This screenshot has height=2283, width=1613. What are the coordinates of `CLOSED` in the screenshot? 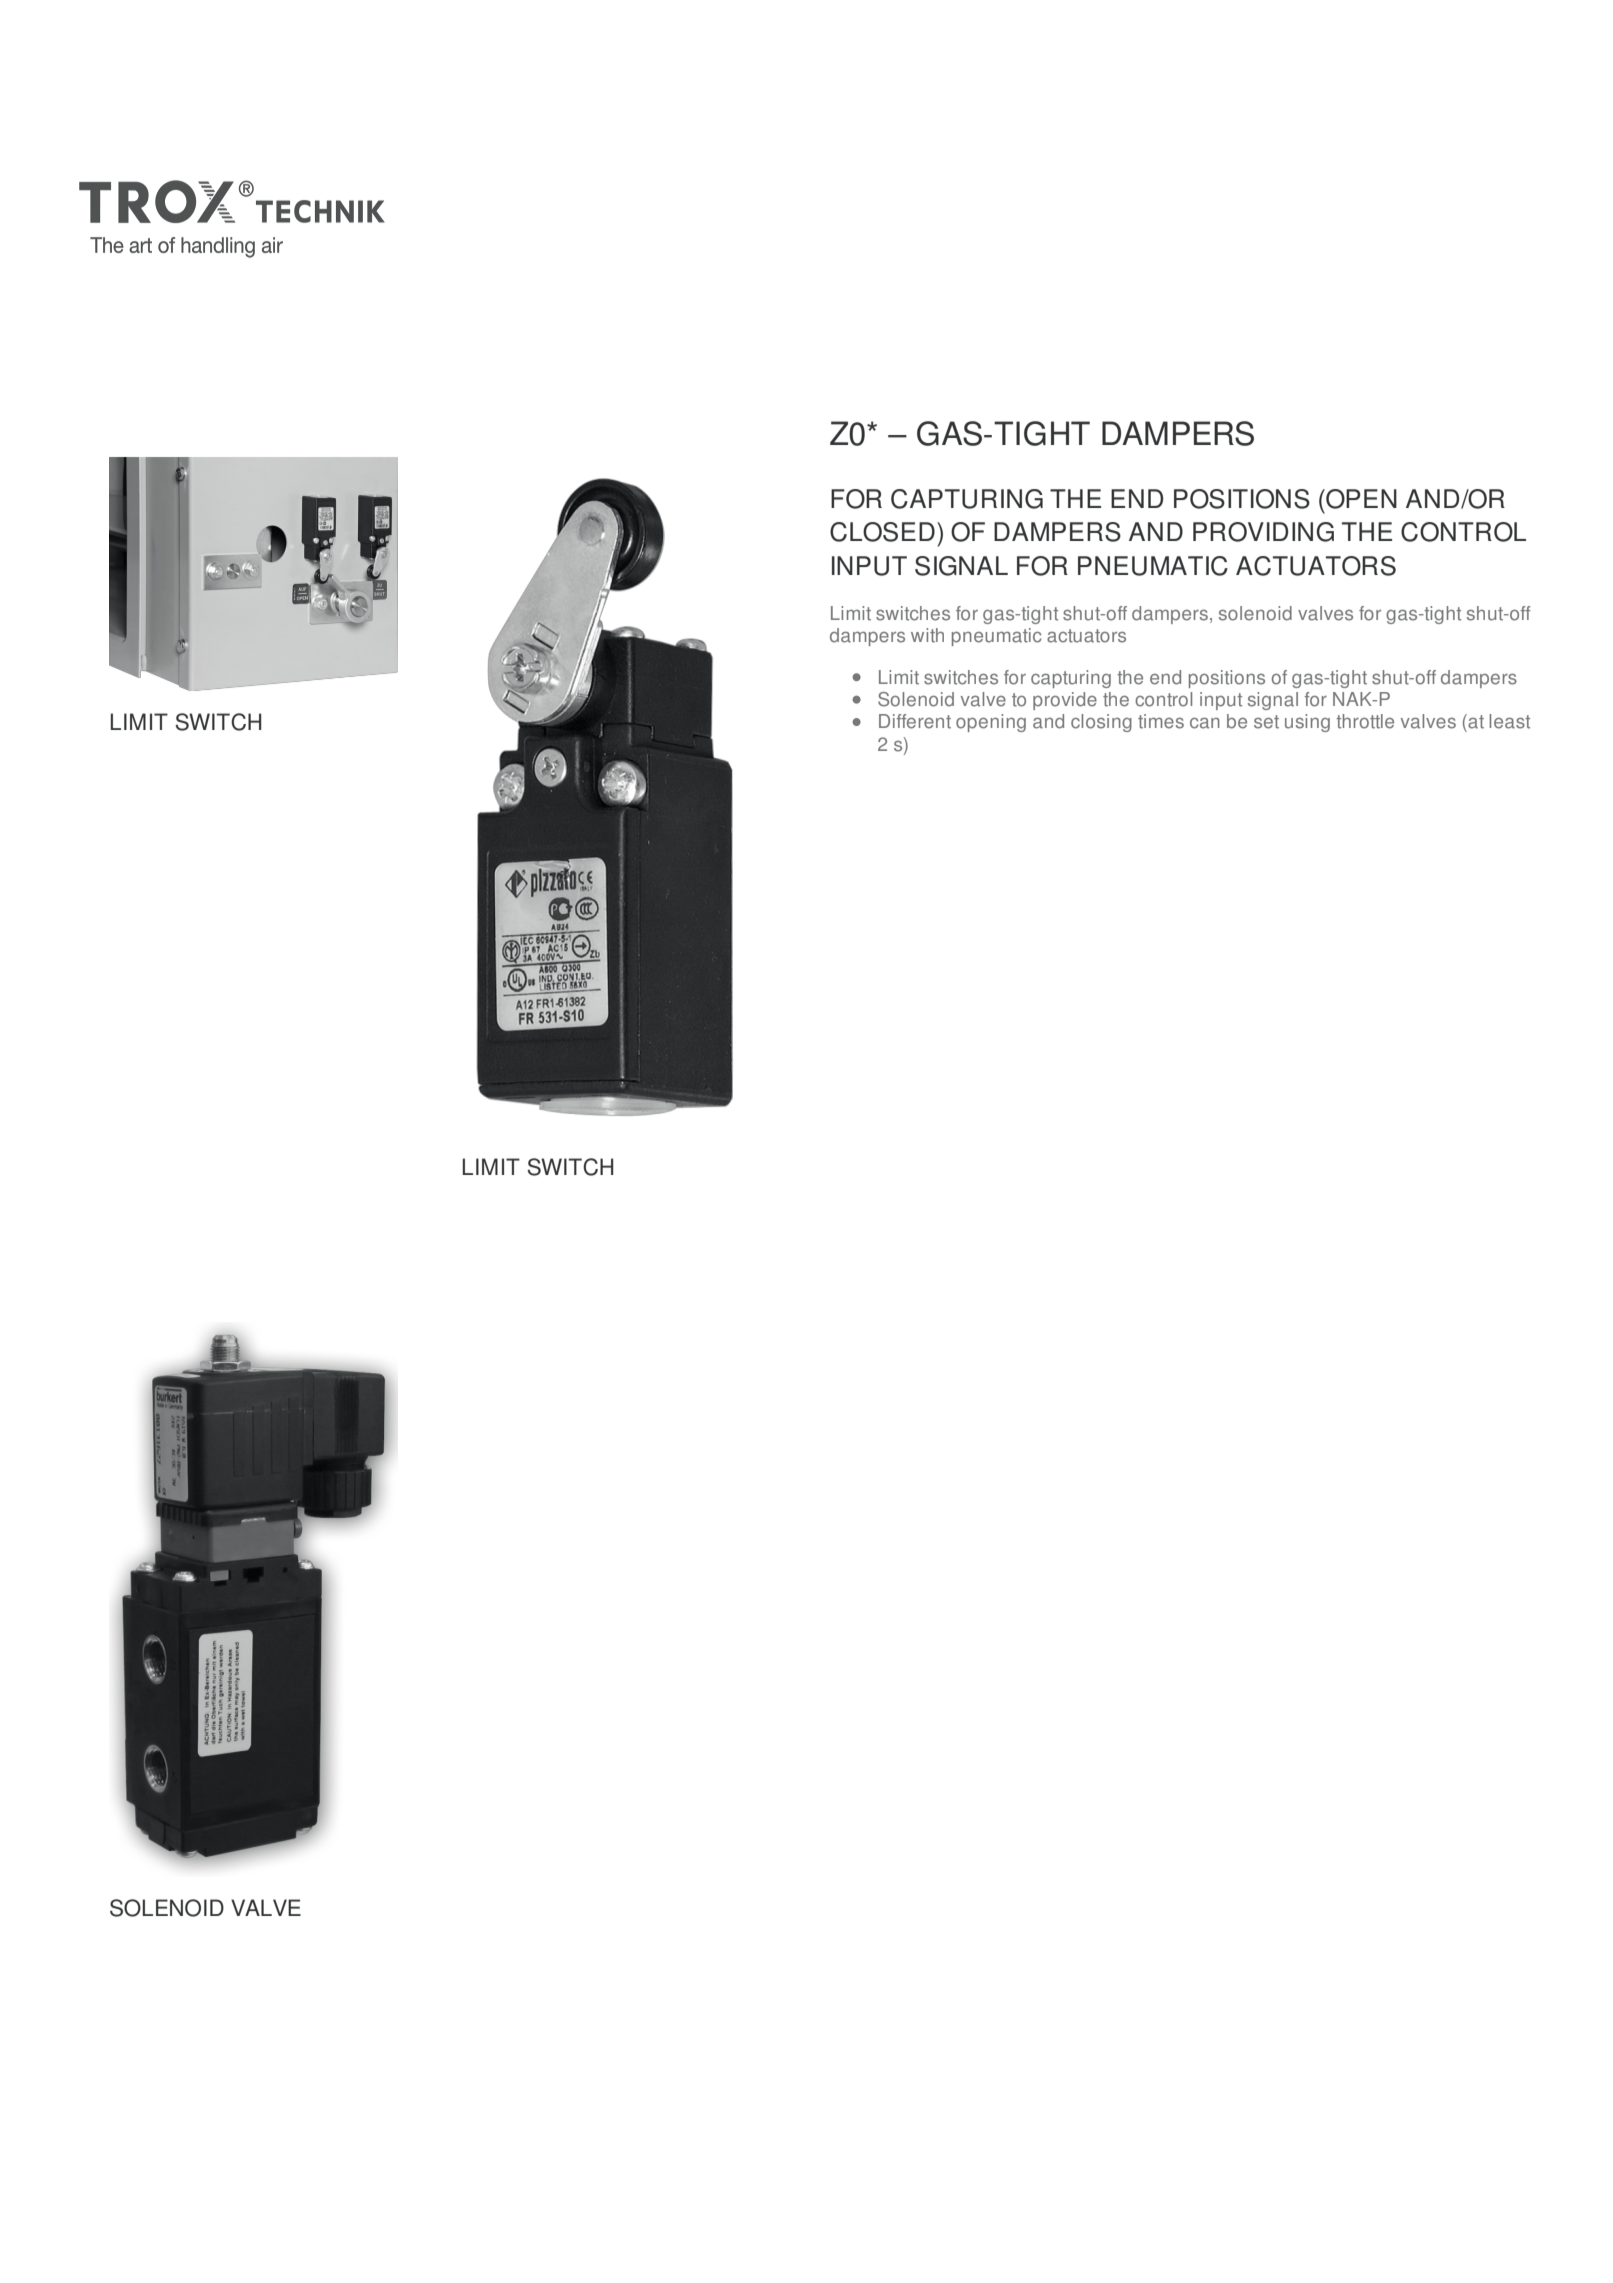 It's located at (882, 532).
